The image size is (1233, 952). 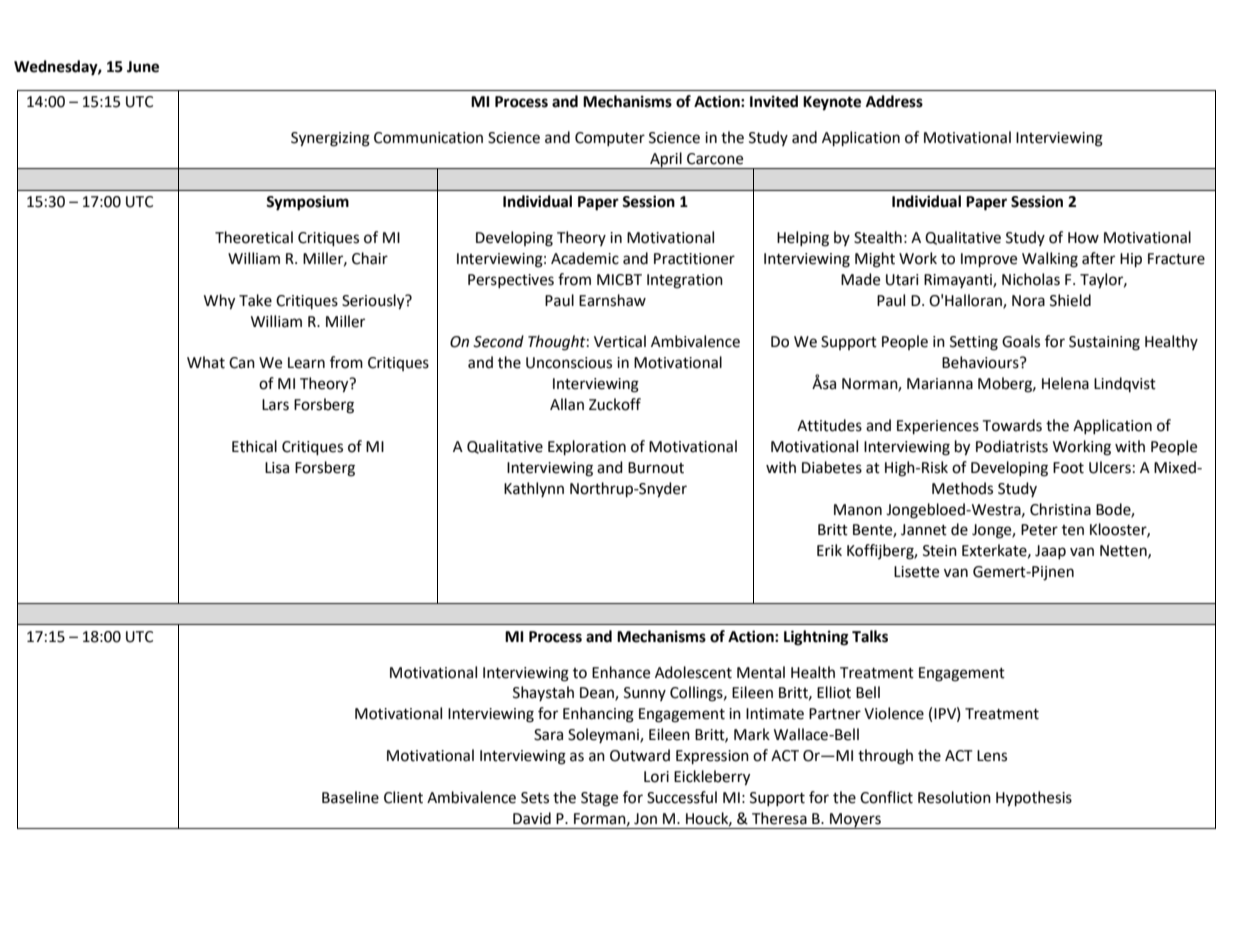 I want to click on Address, so click(x=894, y=101).
